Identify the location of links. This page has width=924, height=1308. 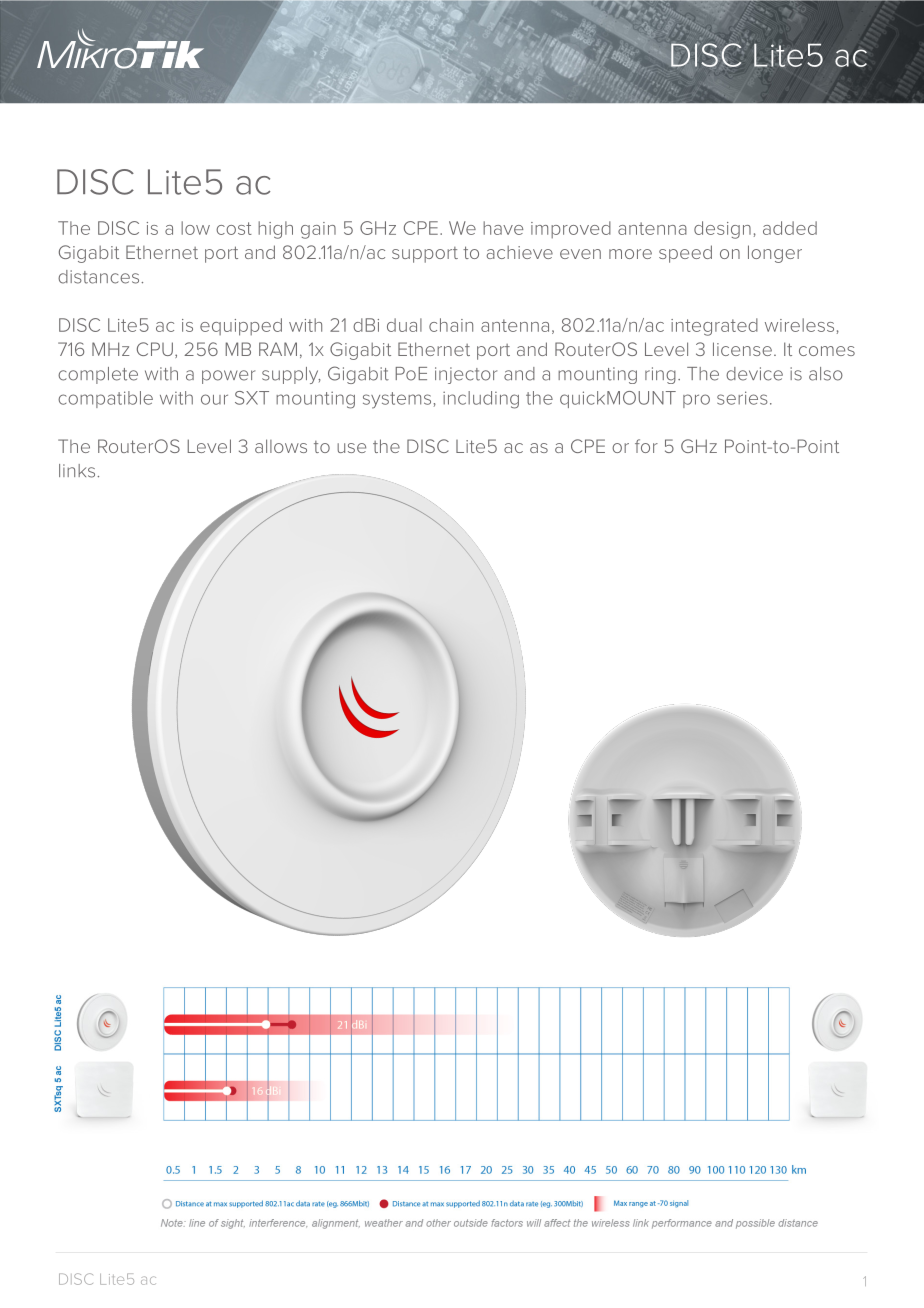
(78, 471).
